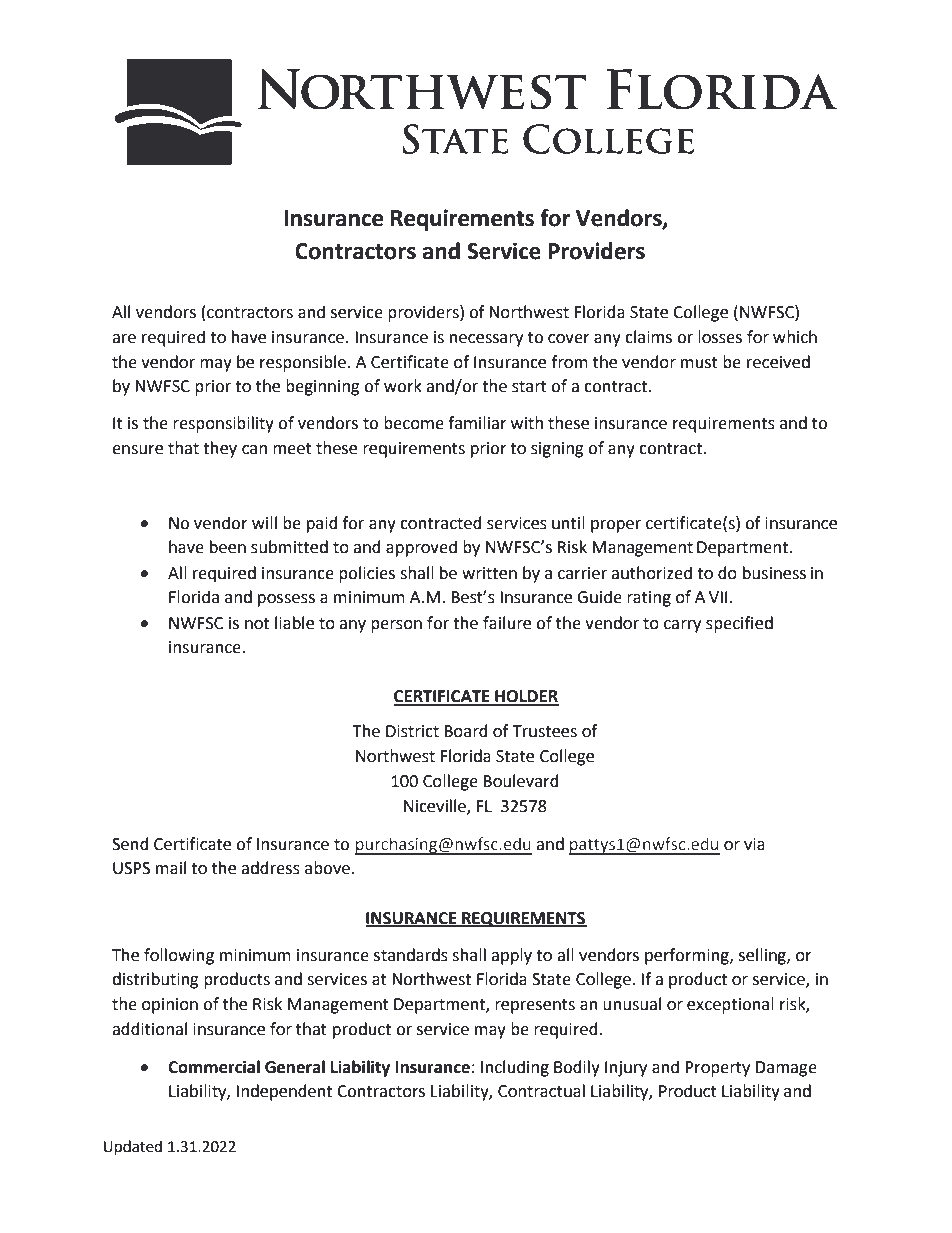  I want to click on Trustees, so click(545, 731).
